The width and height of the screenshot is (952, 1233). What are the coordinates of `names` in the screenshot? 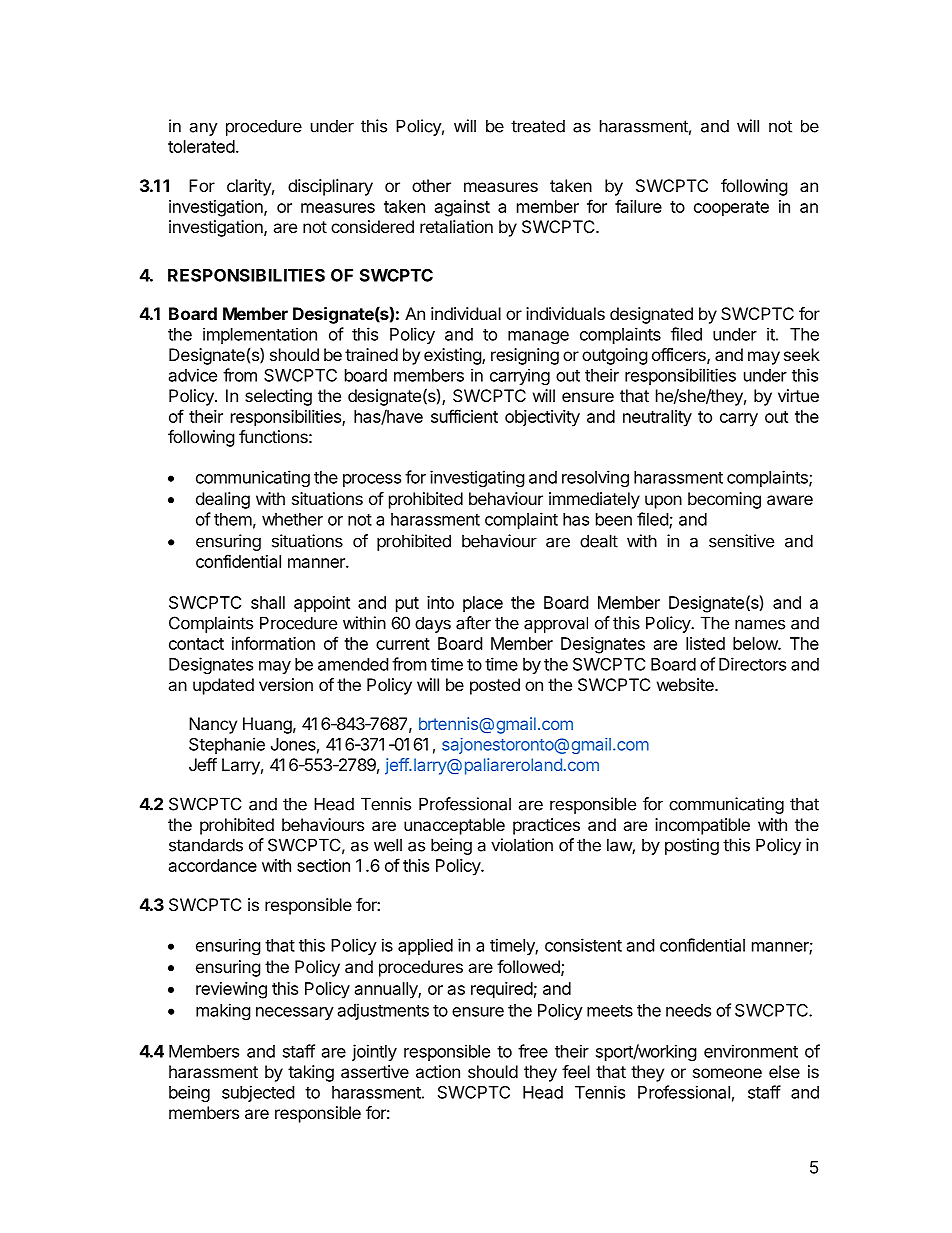 It's located at (760, 624).
